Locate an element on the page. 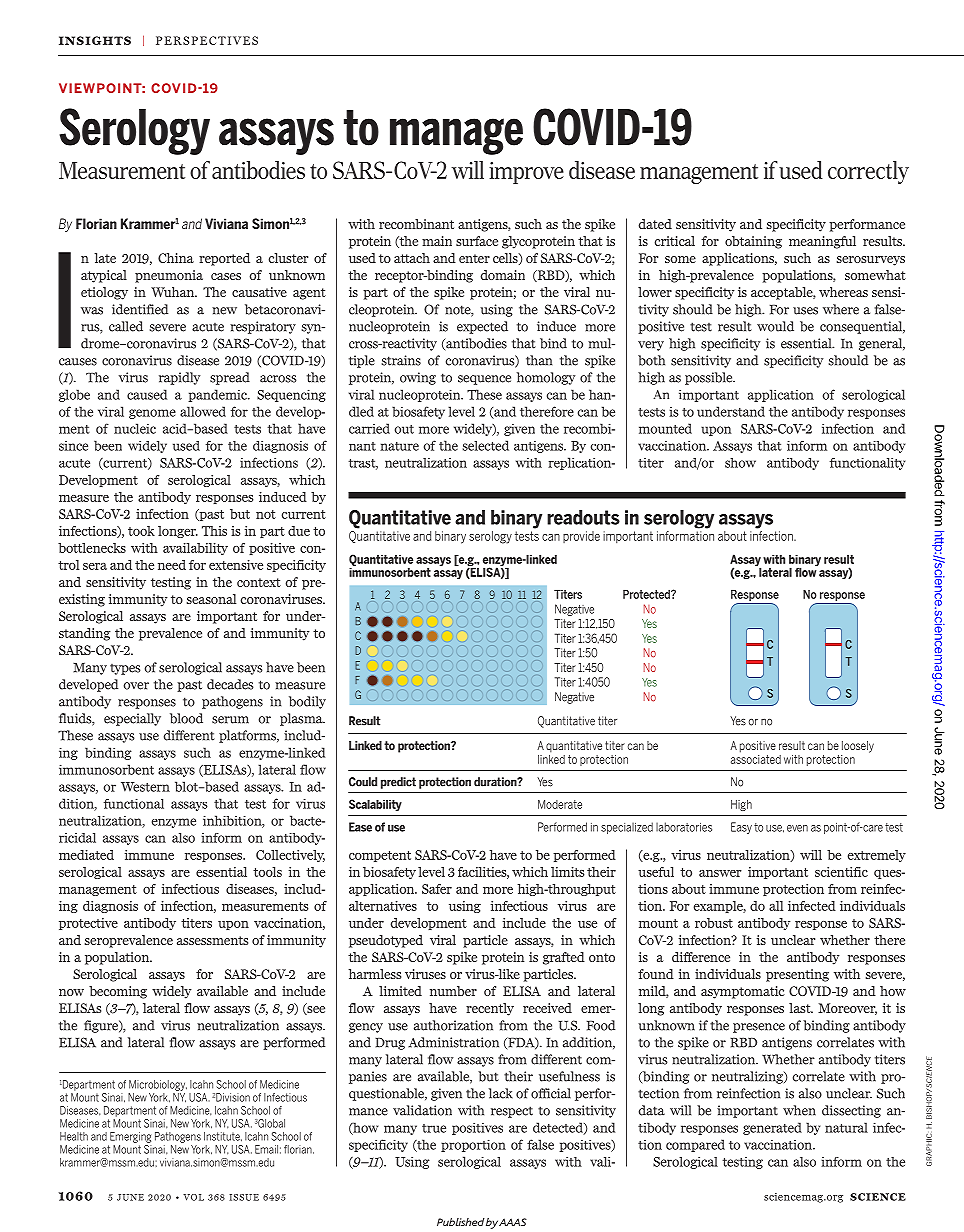 Image resolution: width=964 pixels, height=1232 pixels. obtaining is located at coordinates (753, 242).
